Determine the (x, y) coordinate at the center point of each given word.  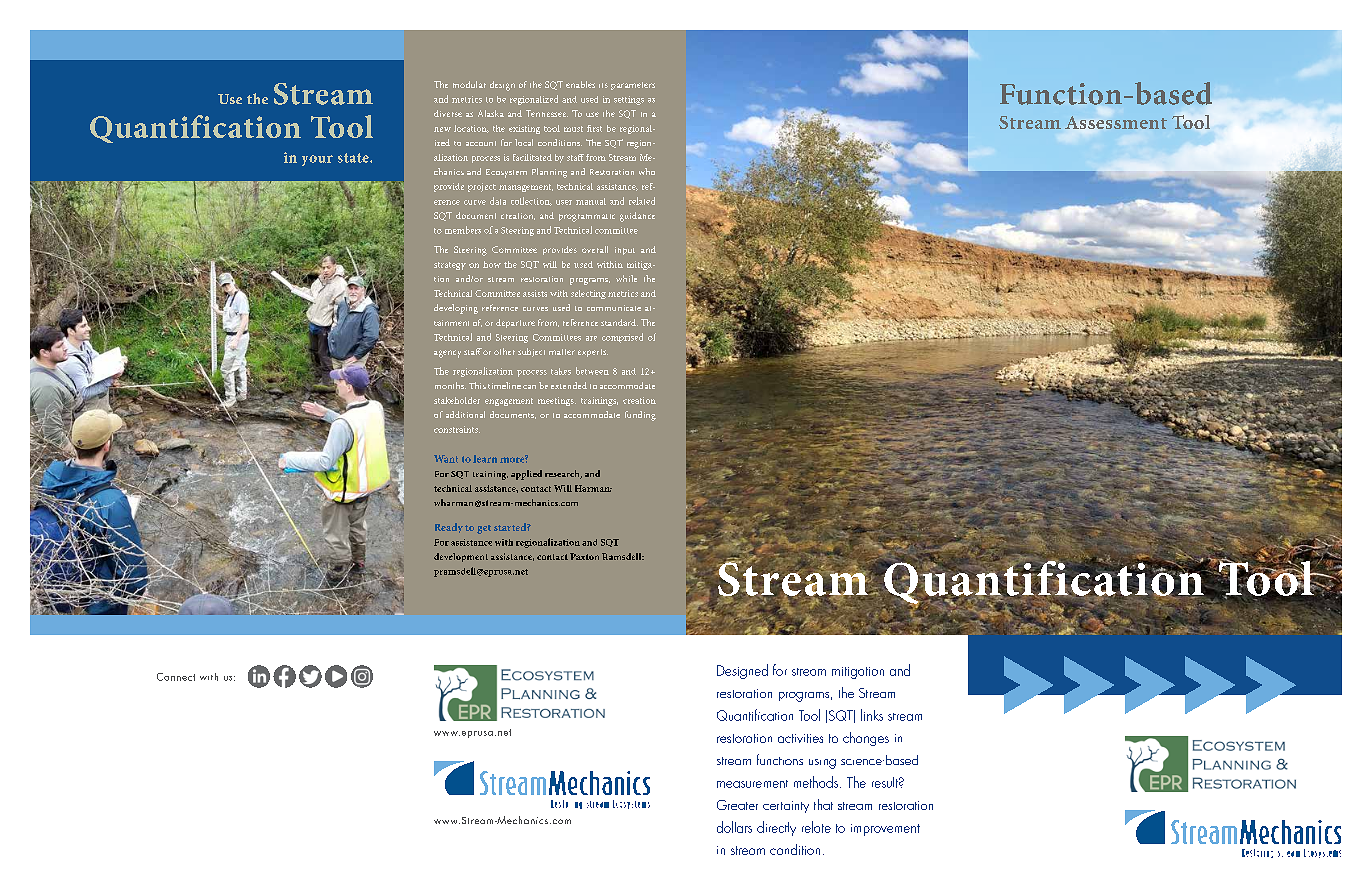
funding (640, 416)
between (592, 371)
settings (629, 100)
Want (446, 459)
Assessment (1116, 122)
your (317, 160)
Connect (176, 677)
